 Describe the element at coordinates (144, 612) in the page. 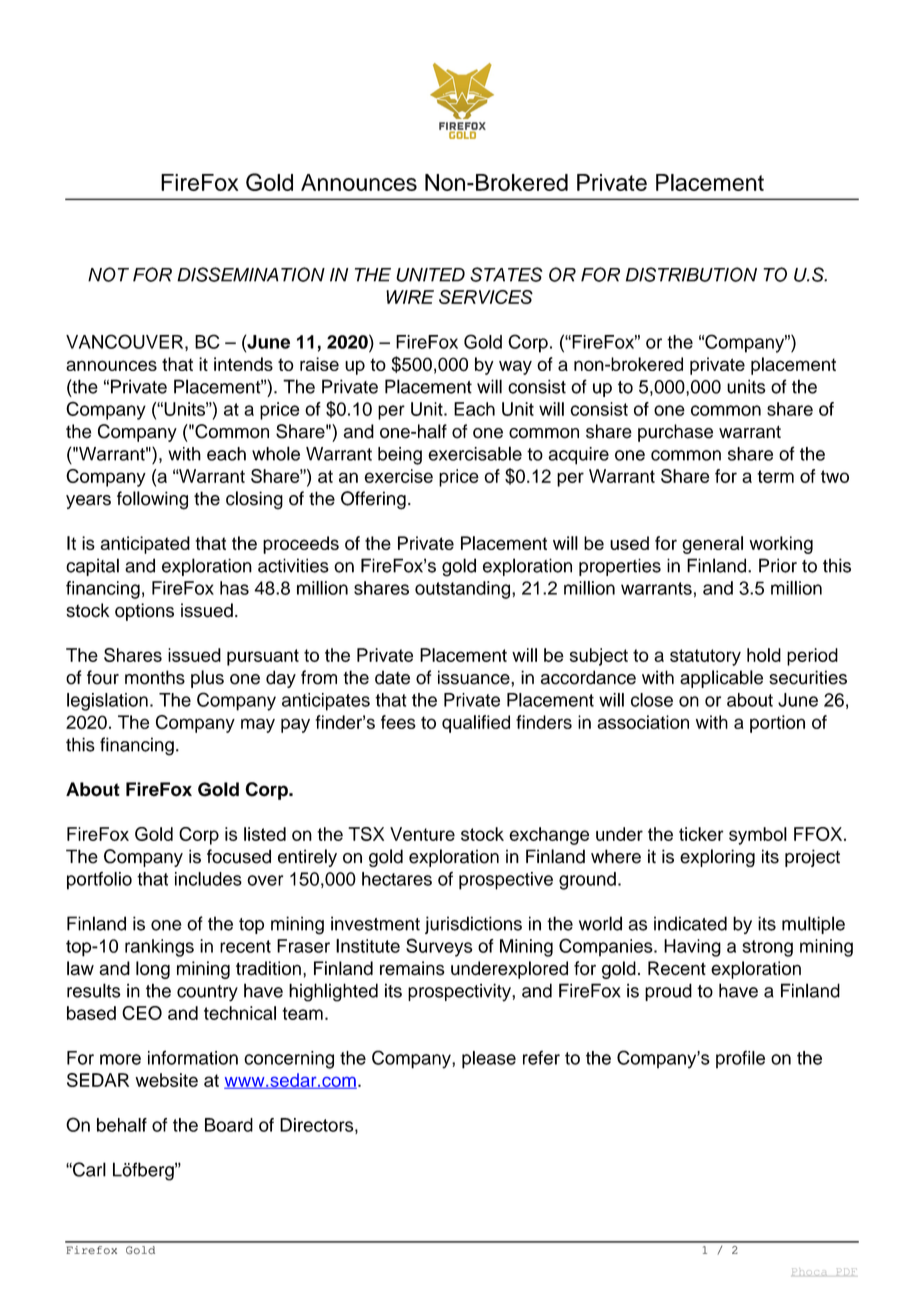

I see `options` at that location.
